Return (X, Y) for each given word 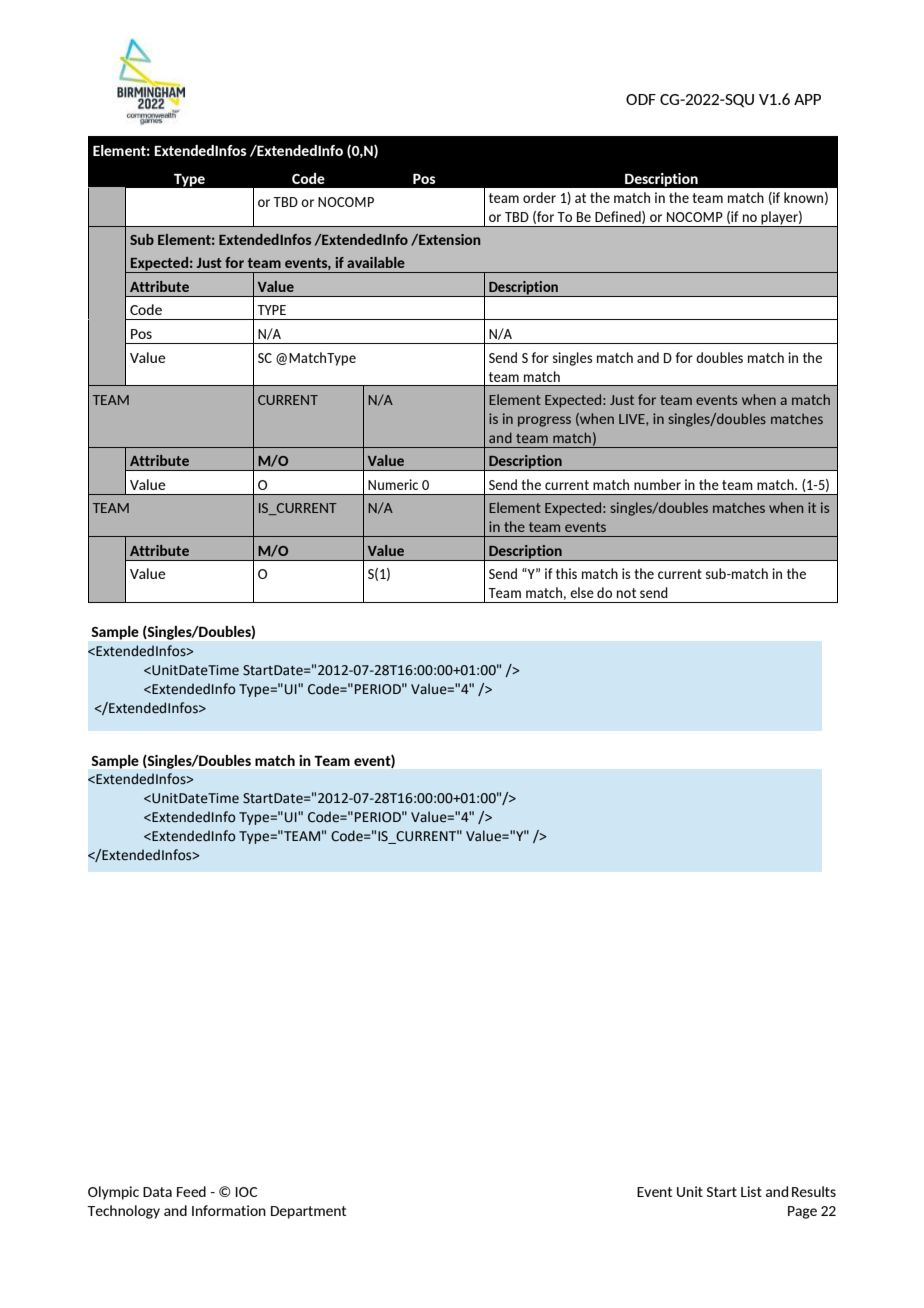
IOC (246, 1192)
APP (807, 99)
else (582, 592)
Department (308, 1212)
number (657, 484)
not (626, 593)
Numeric (393, 484)
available (376, 262)
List (751, 1191)
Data (157, 1192)
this (566, 573)
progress (544, 421)
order (539, 197)
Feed (191, 1191)
